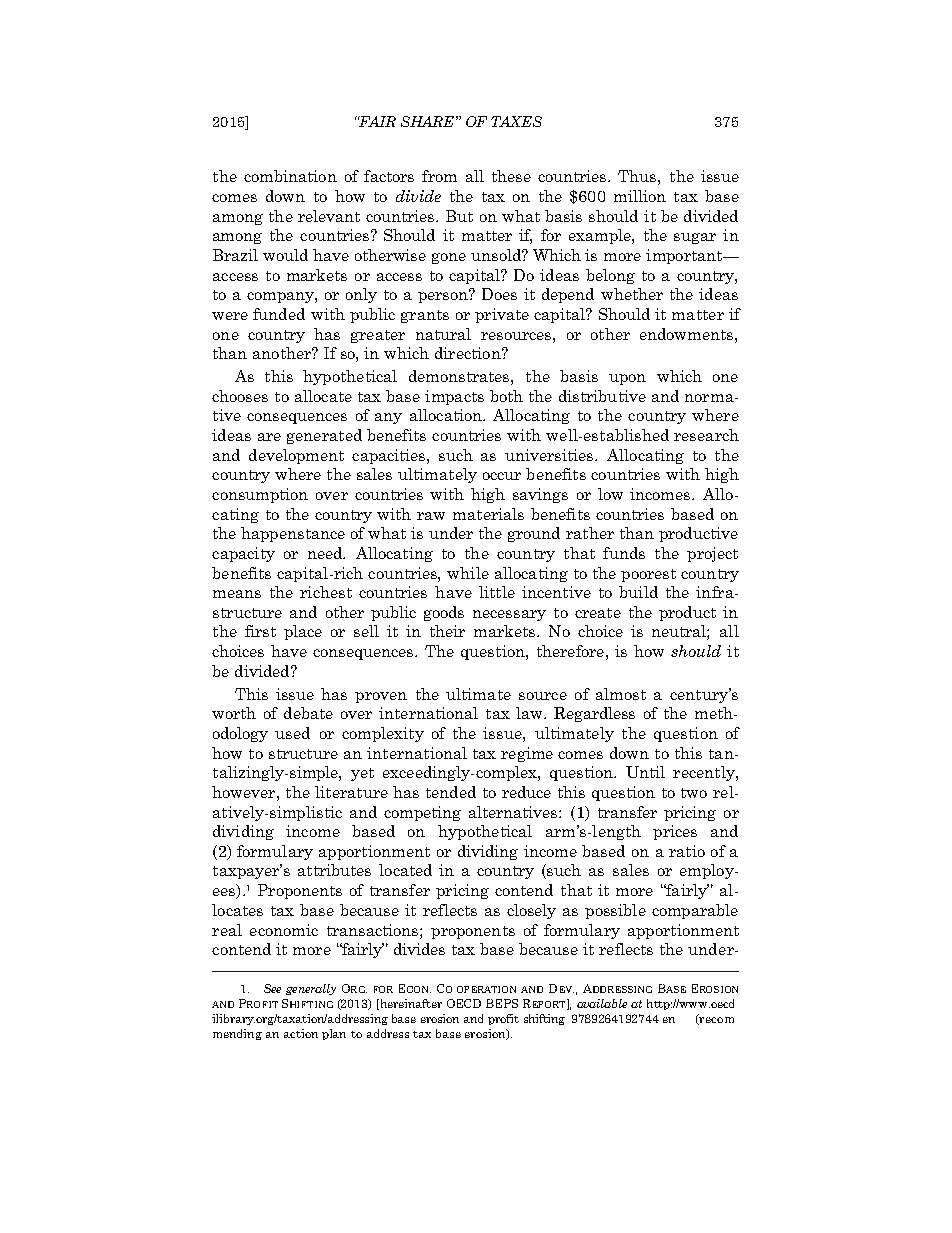 Image resolution: width=952 pixels, height=1233 pixels. I want to click on See, so click(272, 988).
